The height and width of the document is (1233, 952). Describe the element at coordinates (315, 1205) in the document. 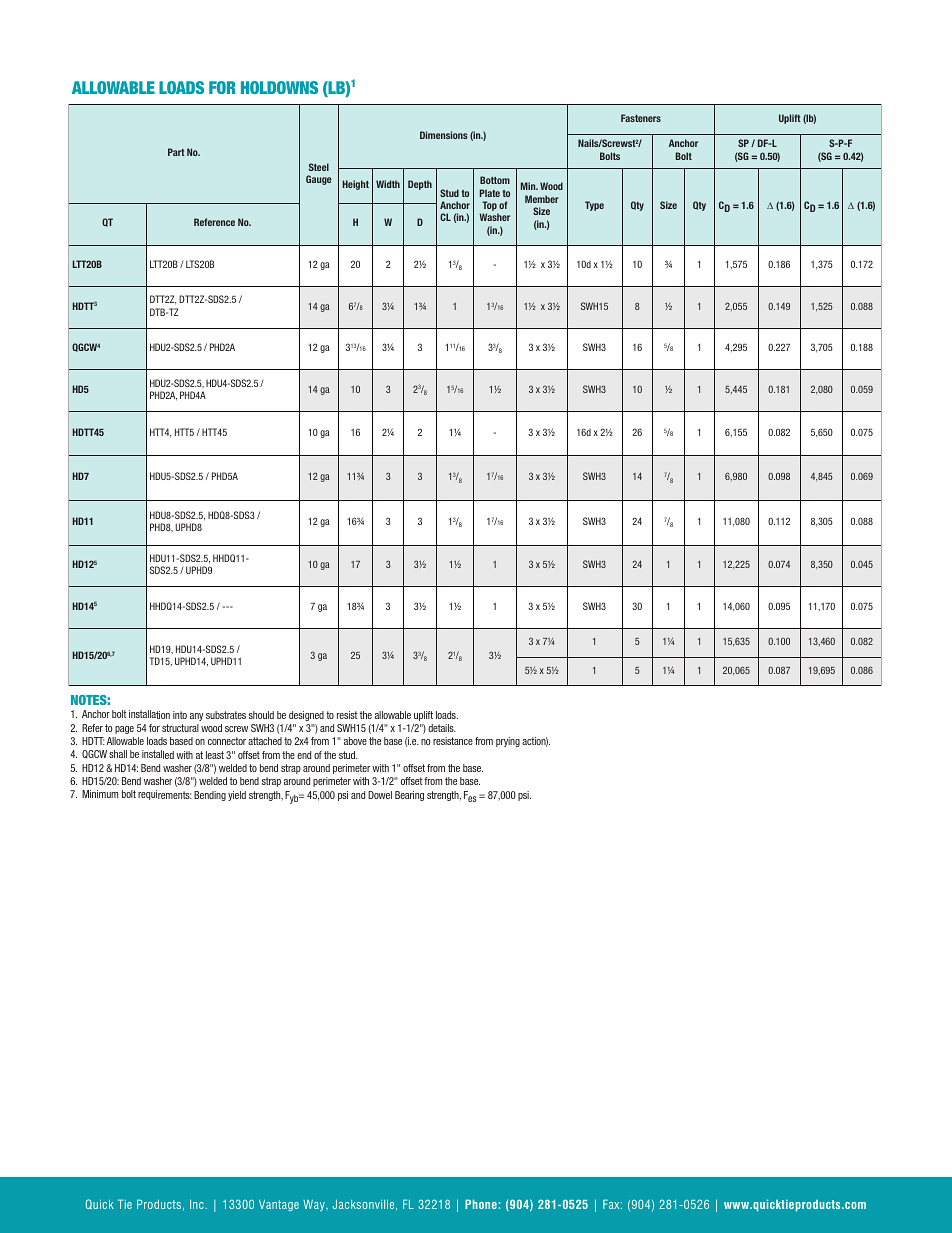

I see `Way` at that location.
